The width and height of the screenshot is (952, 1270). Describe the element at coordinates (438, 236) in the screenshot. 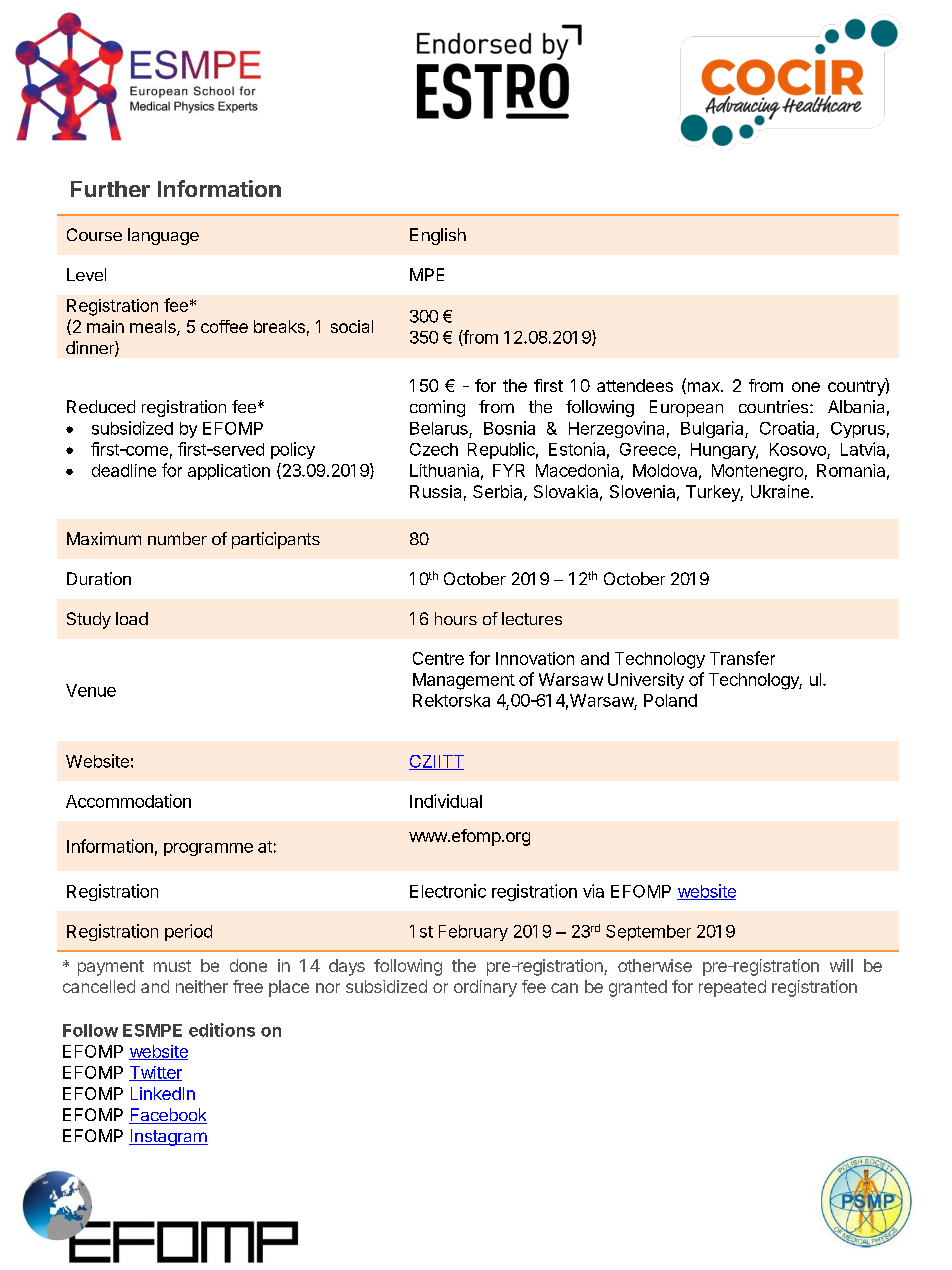

I see `English` at that location.
